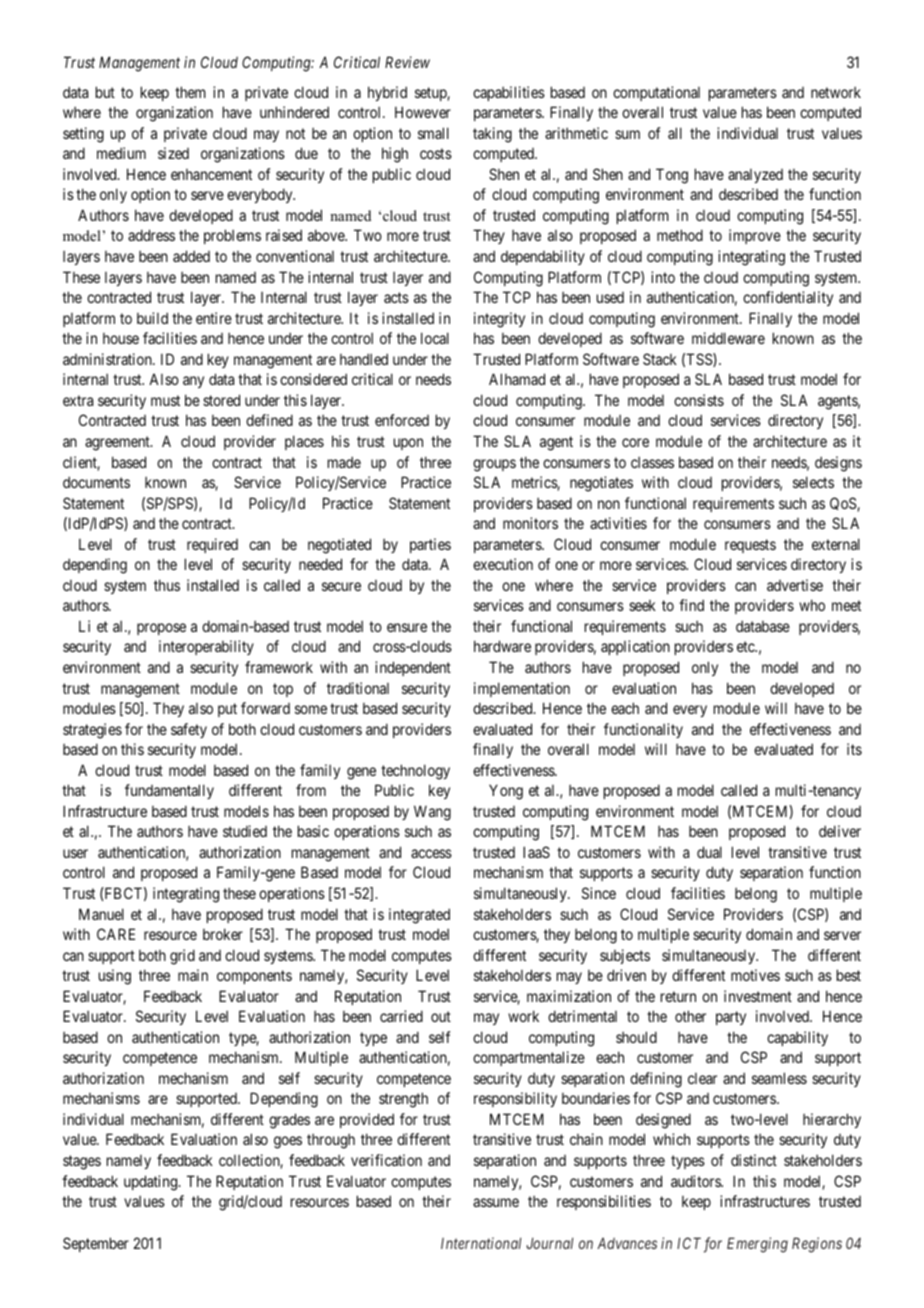 Image resolution: width=924 pixels, height=1308 pixels. Describe the element at coordinates (502, 646) in the document. I see `hardware` at that location.
